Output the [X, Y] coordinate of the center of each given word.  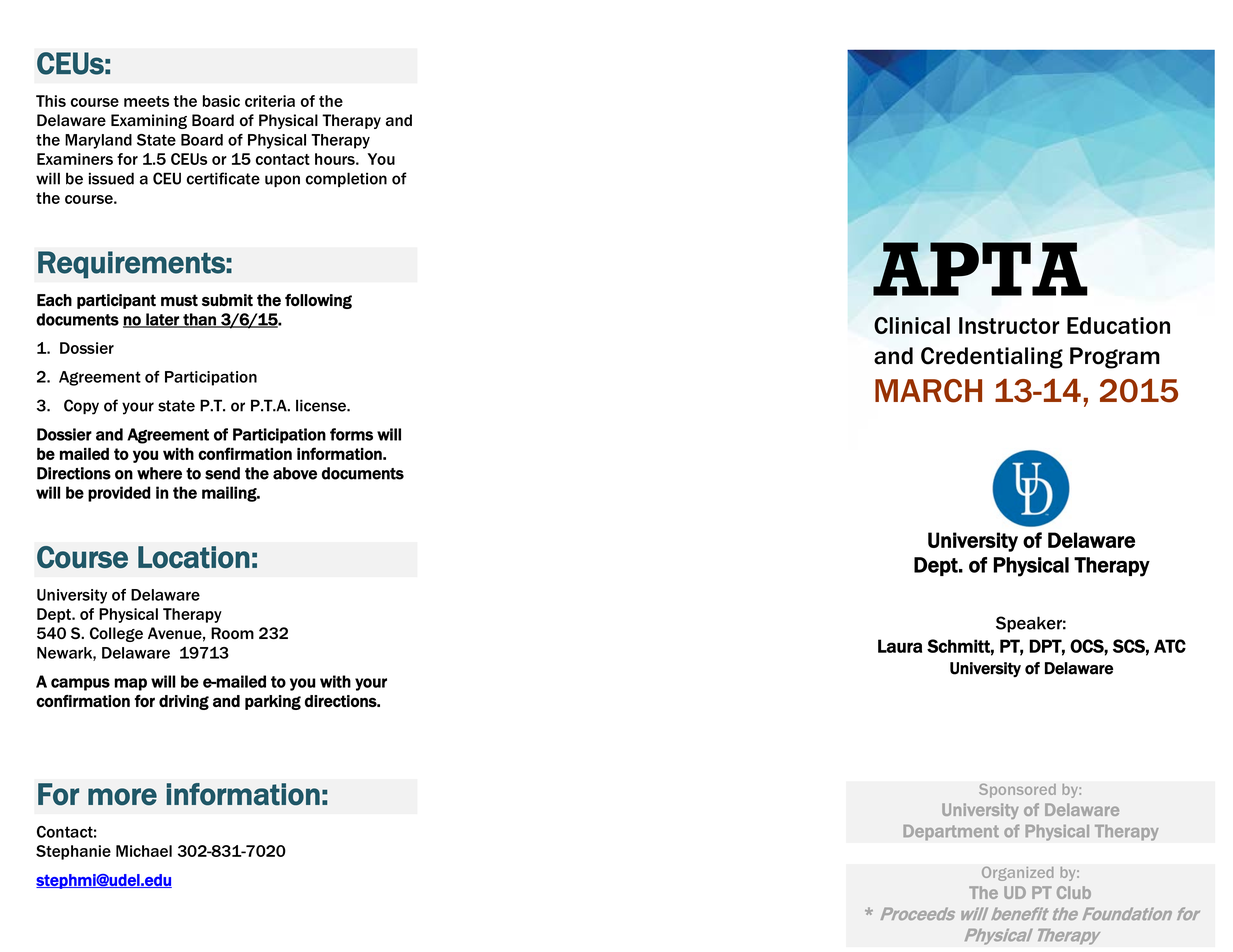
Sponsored [1017, 790]
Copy [81, 407]
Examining [149, 121]
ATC [1170, 646]
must [179, 300]
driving [184, 702]
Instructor [1009, 325]
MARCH [928, 391]
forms [351, 434]
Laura [900, 646]
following [318, 301]
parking [273, 702]
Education [1118, 325]
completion [346, 179]
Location [194, 557]
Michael [144, 851]
